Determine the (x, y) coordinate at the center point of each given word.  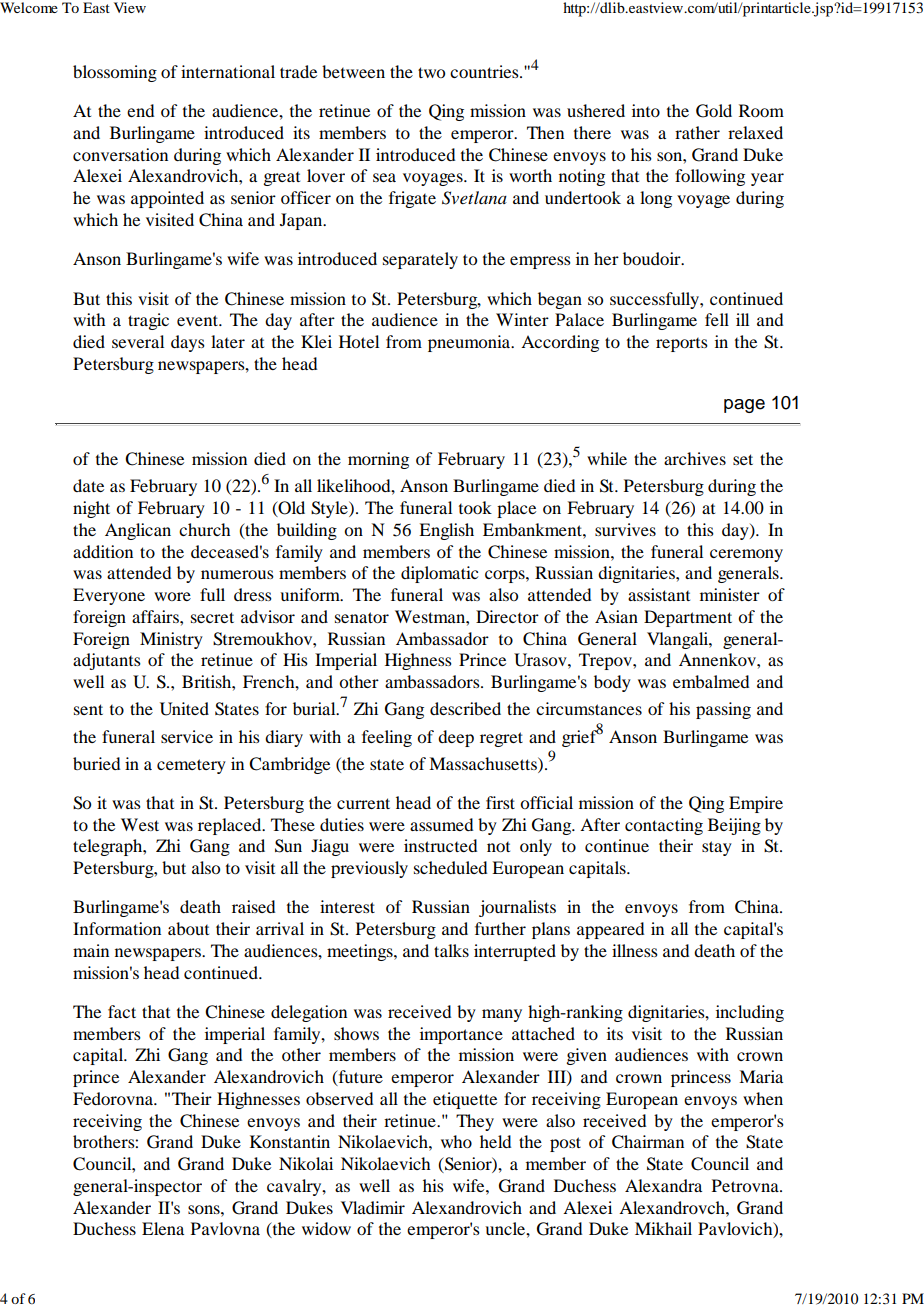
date (88, 485)
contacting (664, 826)
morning (378, 460)
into (646, 110)
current (363, 803)
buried (96, 763)
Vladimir (373, 1207)
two (431, 72)
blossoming (115, 73)
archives (695, 458)
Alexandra (663, 1185)
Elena (163, 1228)
